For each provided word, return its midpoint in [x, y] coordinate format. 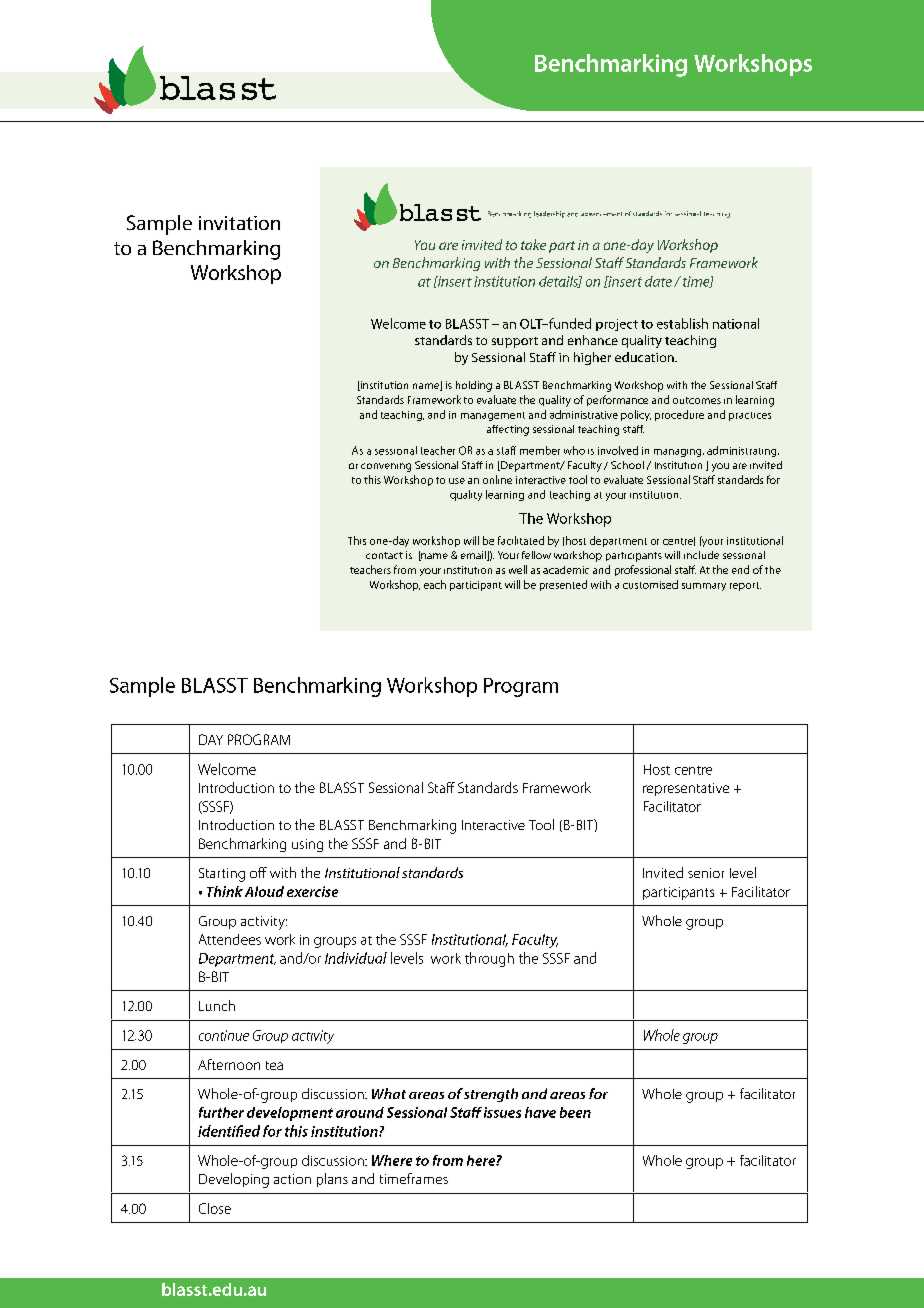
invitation [239, 223]
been [575, 1112]
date [658, 281]
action [292, 1179]
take [533, 244]
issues [502, 1112]
